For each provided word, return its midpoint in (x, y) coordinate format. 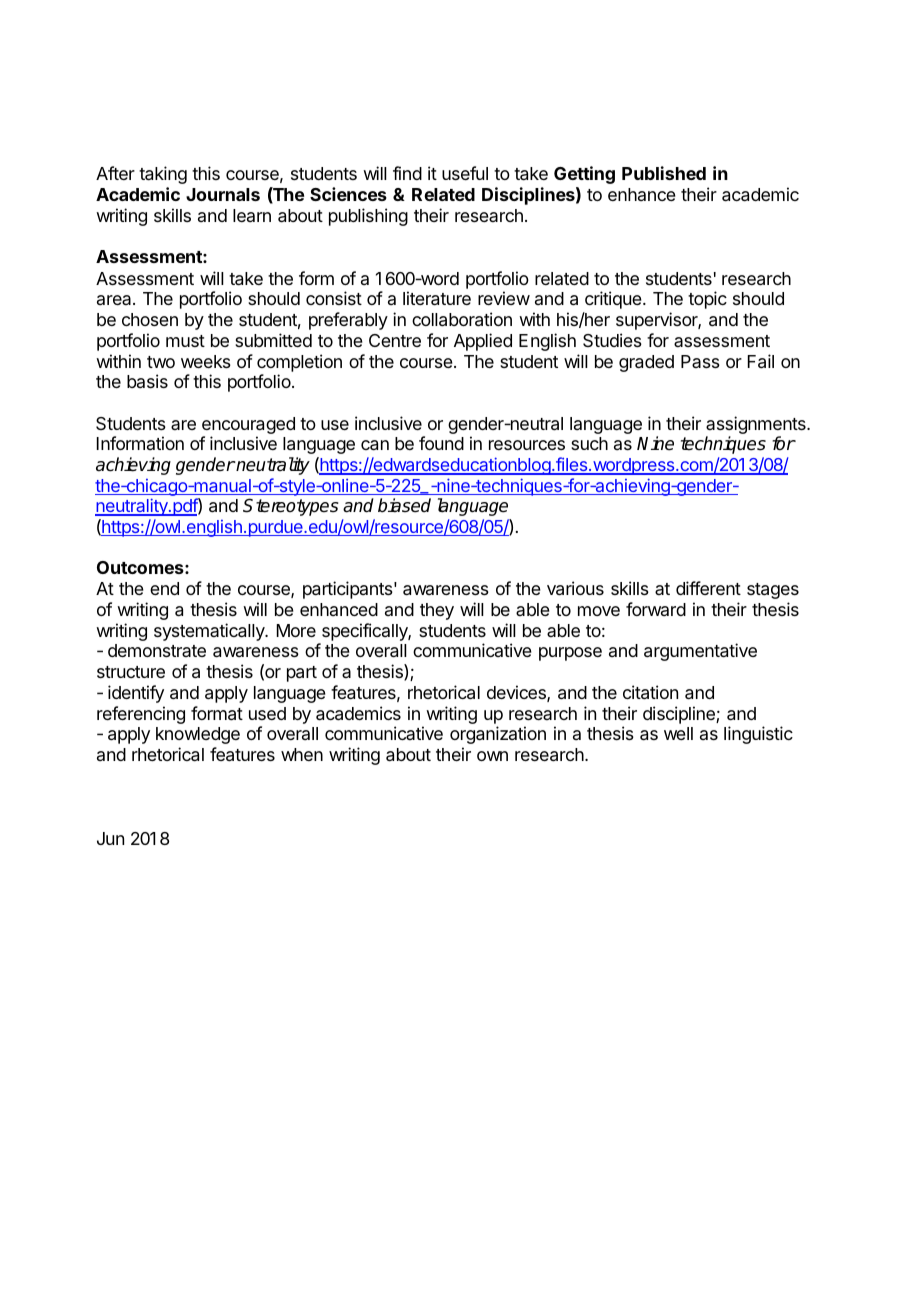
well (678, 733)
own (492, 756)
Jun (110, 838)
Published (664, 173)
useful (465, 173)
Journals (223, 194)
